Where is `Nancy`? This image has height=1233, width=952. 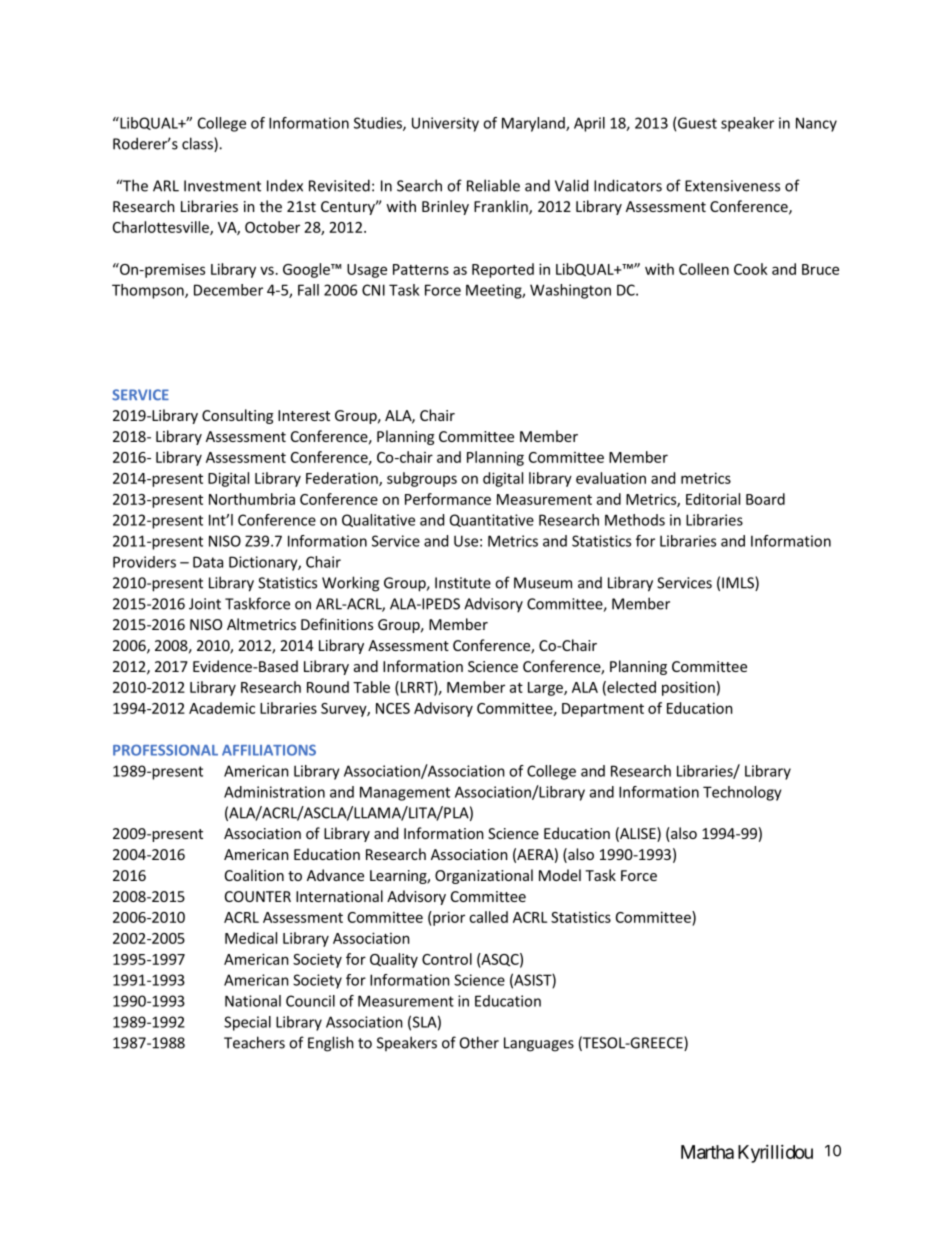
Nancy is located at coordinates (816, 124).
